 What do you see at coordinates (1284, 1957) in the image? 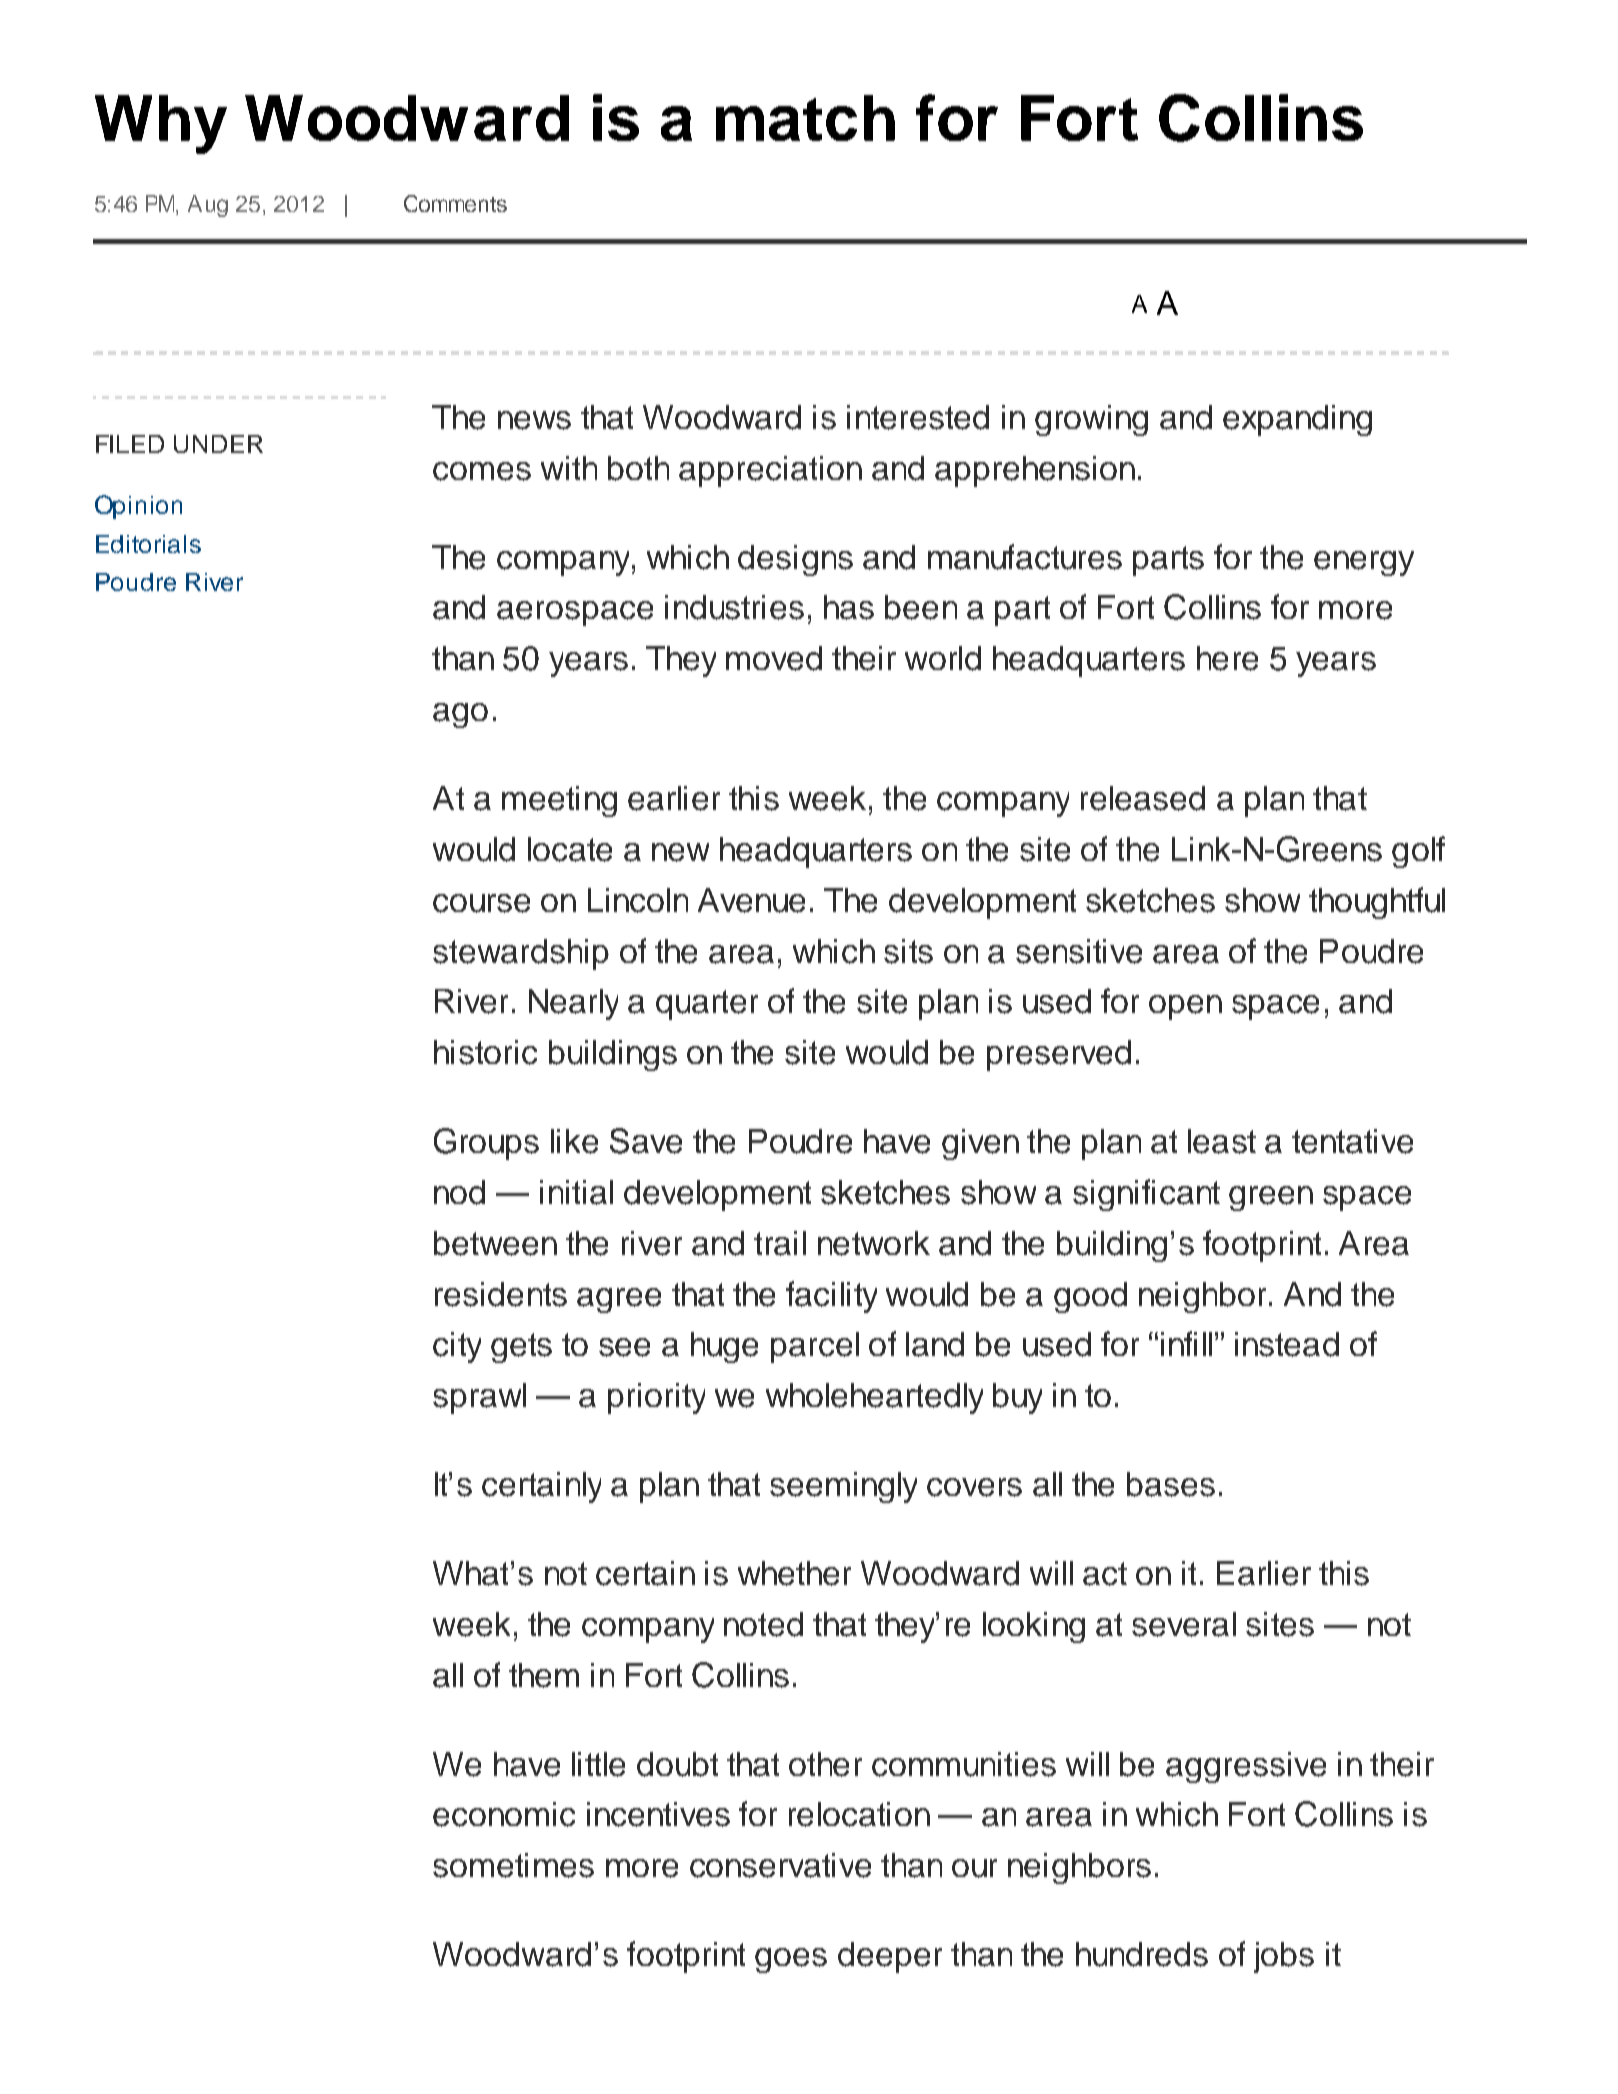
I see `jobs` at bounding box center [1284, 1957].
